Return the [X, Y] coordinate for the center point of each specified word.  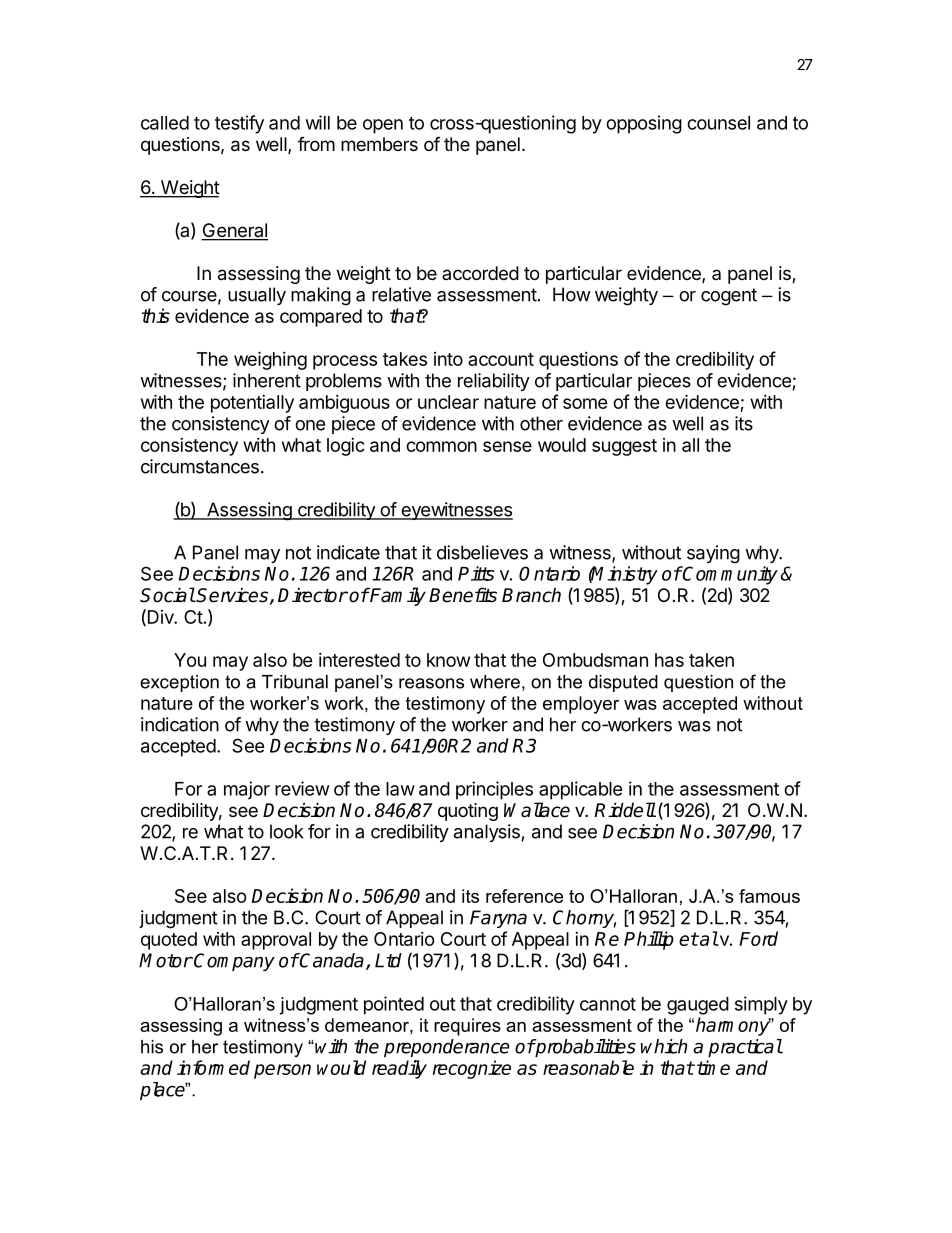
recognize [472, 1069]
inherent [267, 380]
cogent [729, 297]
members [379, 144]
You [190, 660]
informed [213, 1067]
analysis [487, 833]
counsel [718, 123]
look [287, 831]
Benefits [463, 595]
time [713, 1067]
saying [713, 554]
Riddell [625, 810]
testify [239, 124]
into [448, 359]
